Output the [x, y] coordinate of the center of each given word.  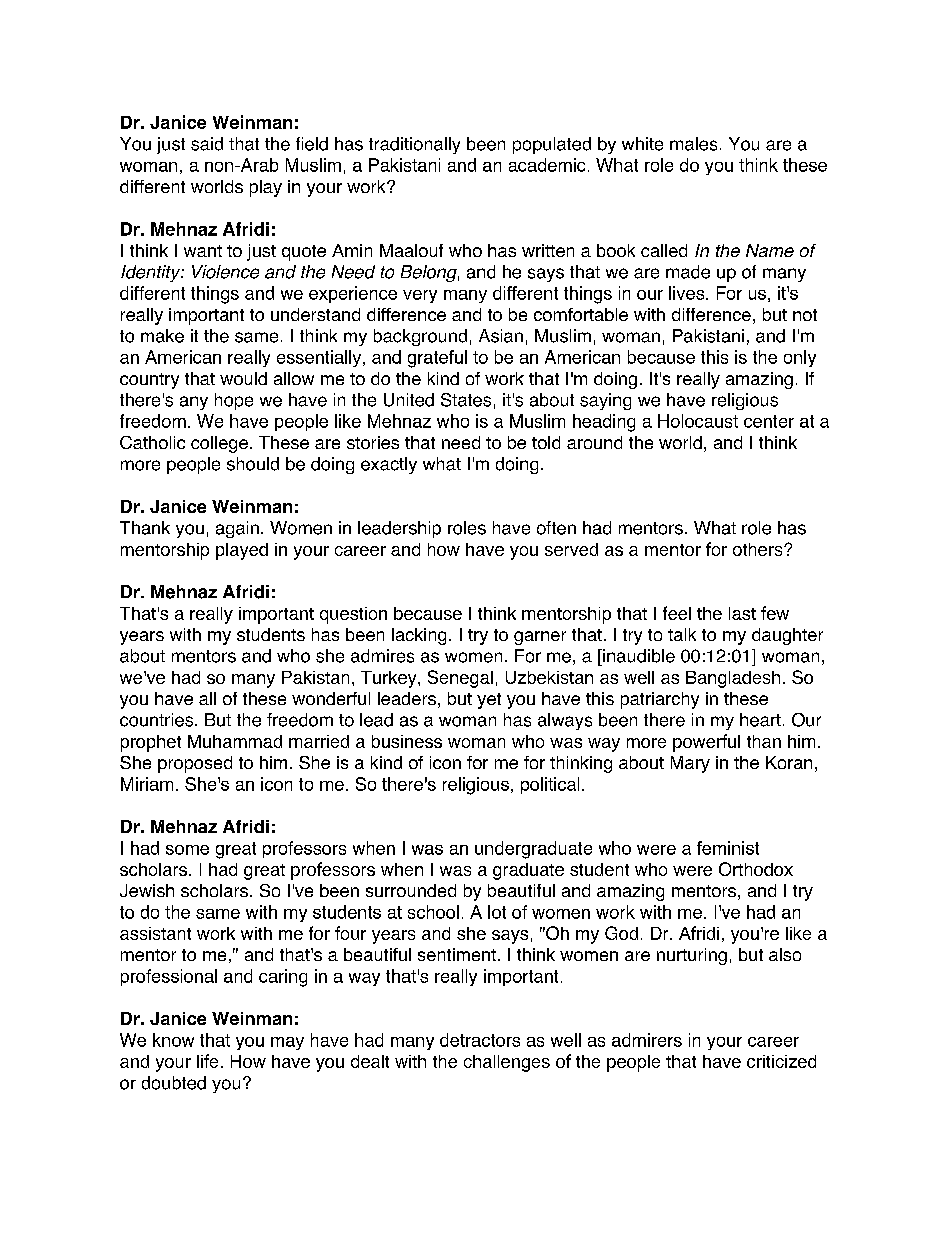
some [187, 850]
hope [234, 401]
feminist [728, 848]
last [742, 613]
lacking [419, 636]
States [466, 400]
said [207, 144]
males [693, 144]
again [237, 529]
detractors [480, 1040]
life [207, 1061]
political [550, 785]
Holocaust [698, 421]
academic [547, 165]
